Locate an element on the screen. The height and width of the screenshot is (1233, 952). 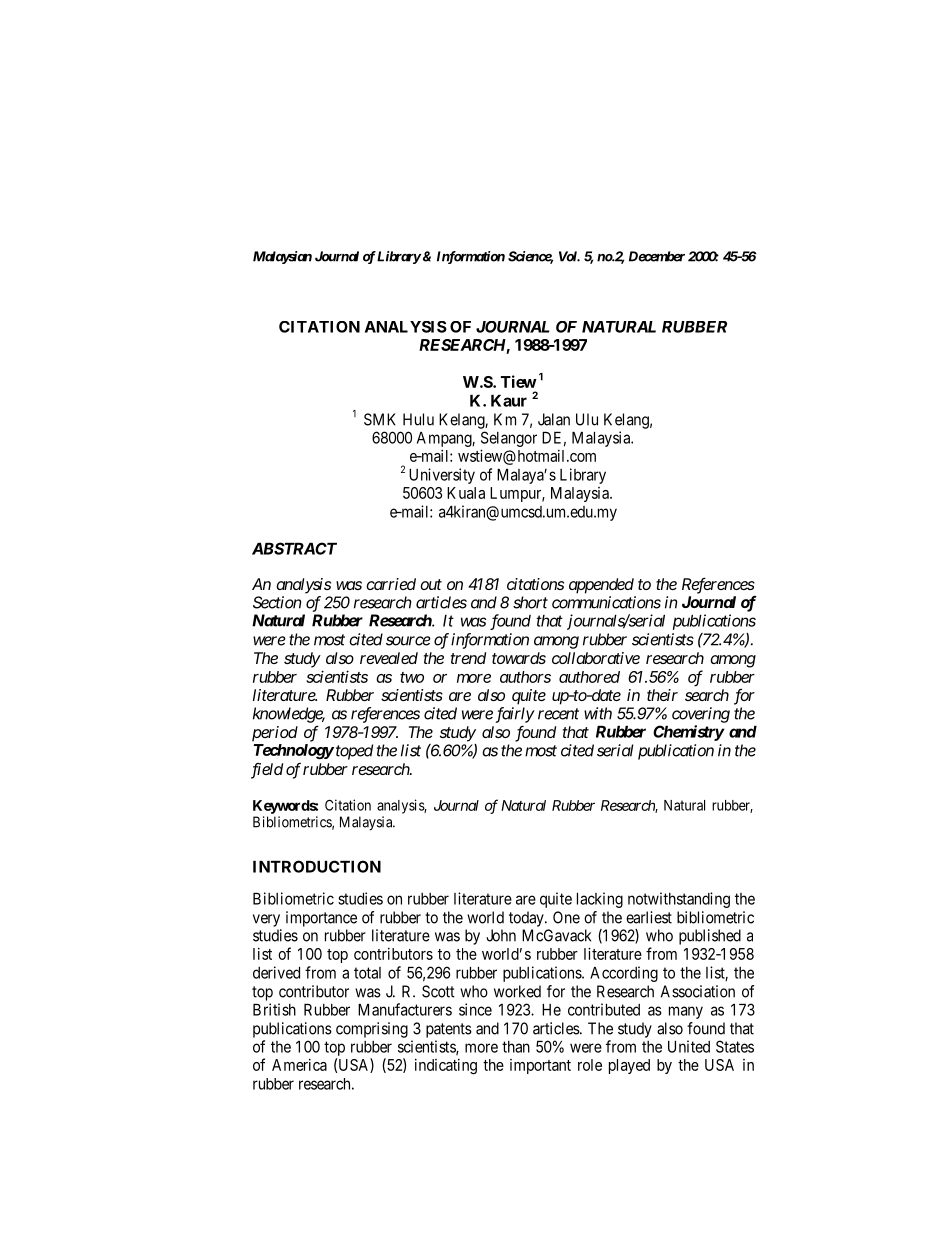
SMK is located at coordinates (380, 419).
